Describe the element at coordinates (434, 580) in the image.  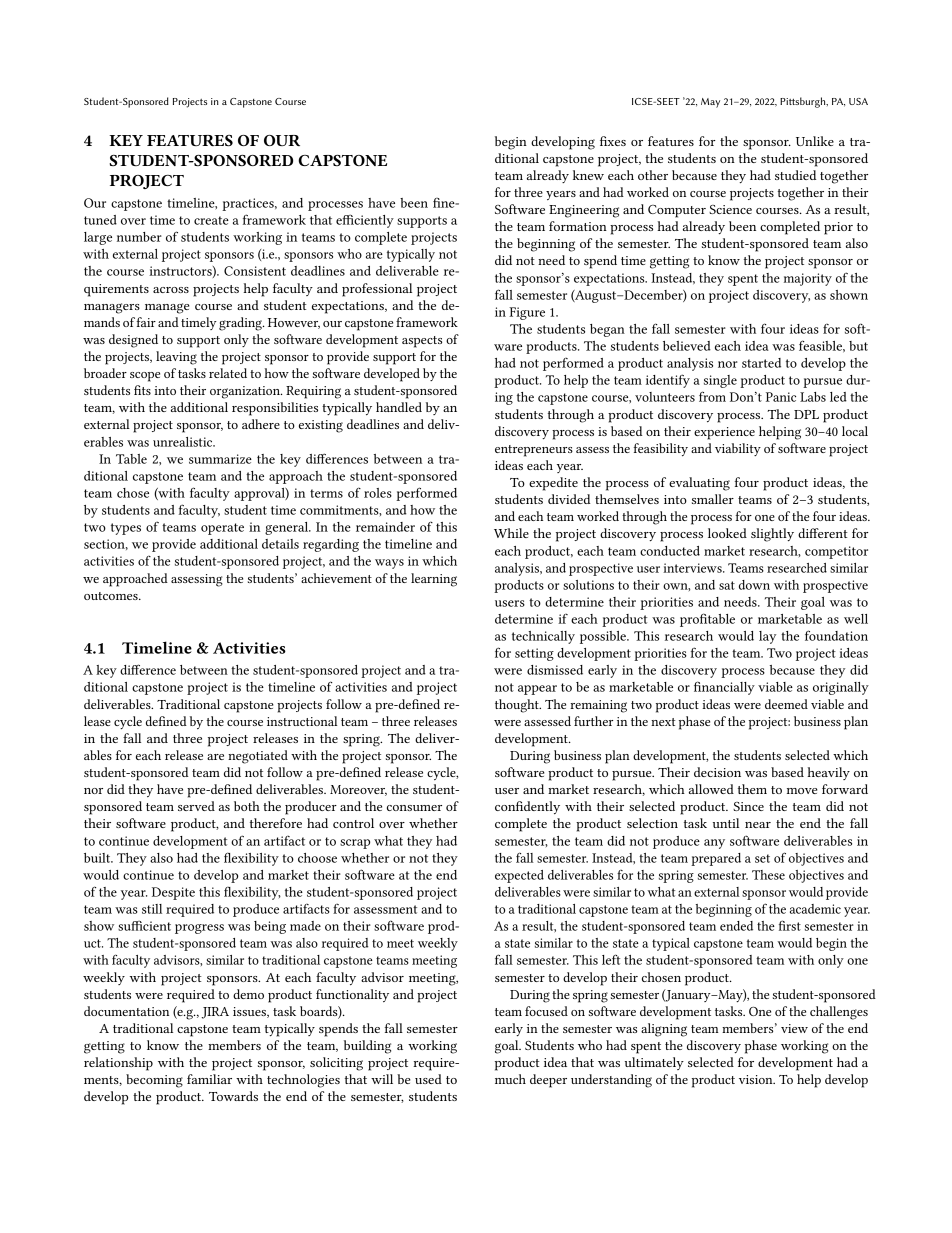
I see `learning` at that location.
